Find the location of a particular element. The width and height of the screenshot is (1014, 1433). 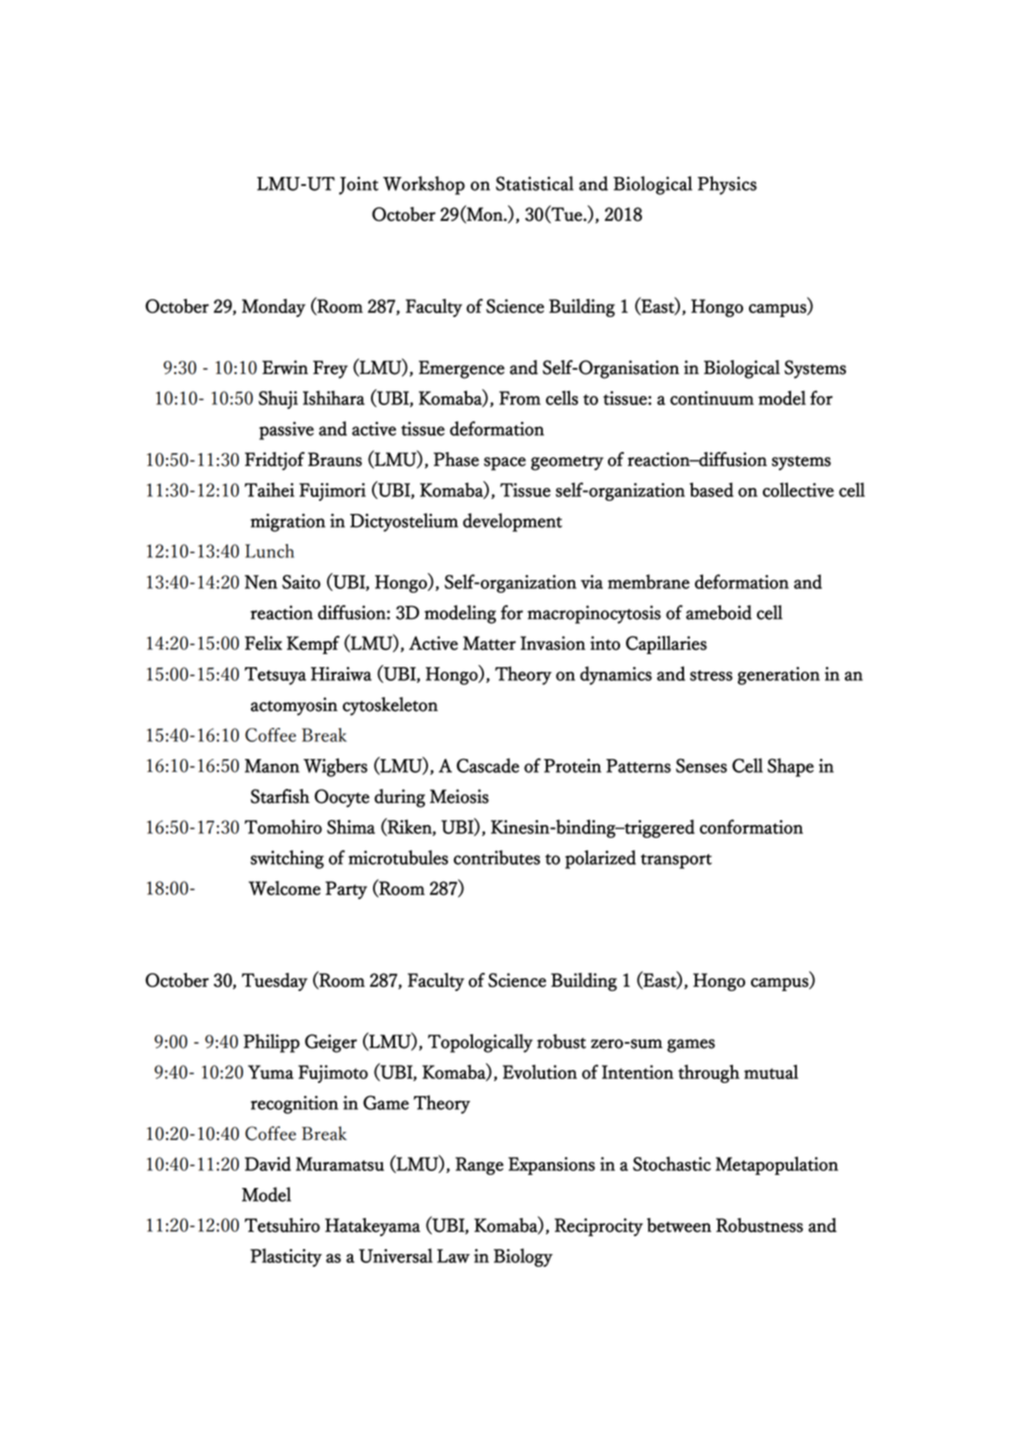

Party is located at coordinates (346, 890).
